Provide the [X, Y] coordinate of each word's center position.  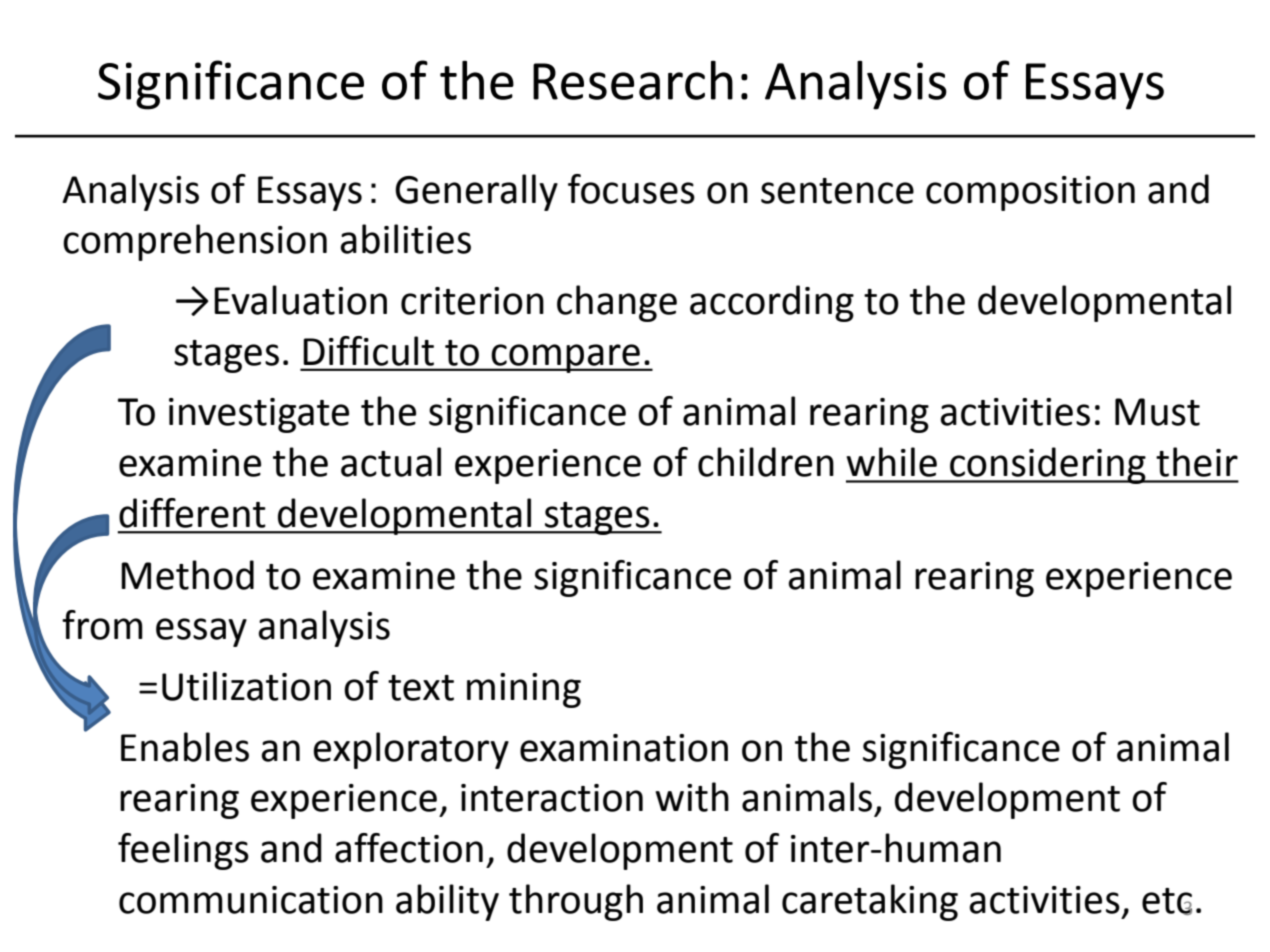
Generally [476, 192]
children [766, 462]
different [192, 513]
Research [633, 80]
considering [1048, 465]
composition [1030, 193]
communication [251, 900]
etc [1167, 901]
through [576, 902]
